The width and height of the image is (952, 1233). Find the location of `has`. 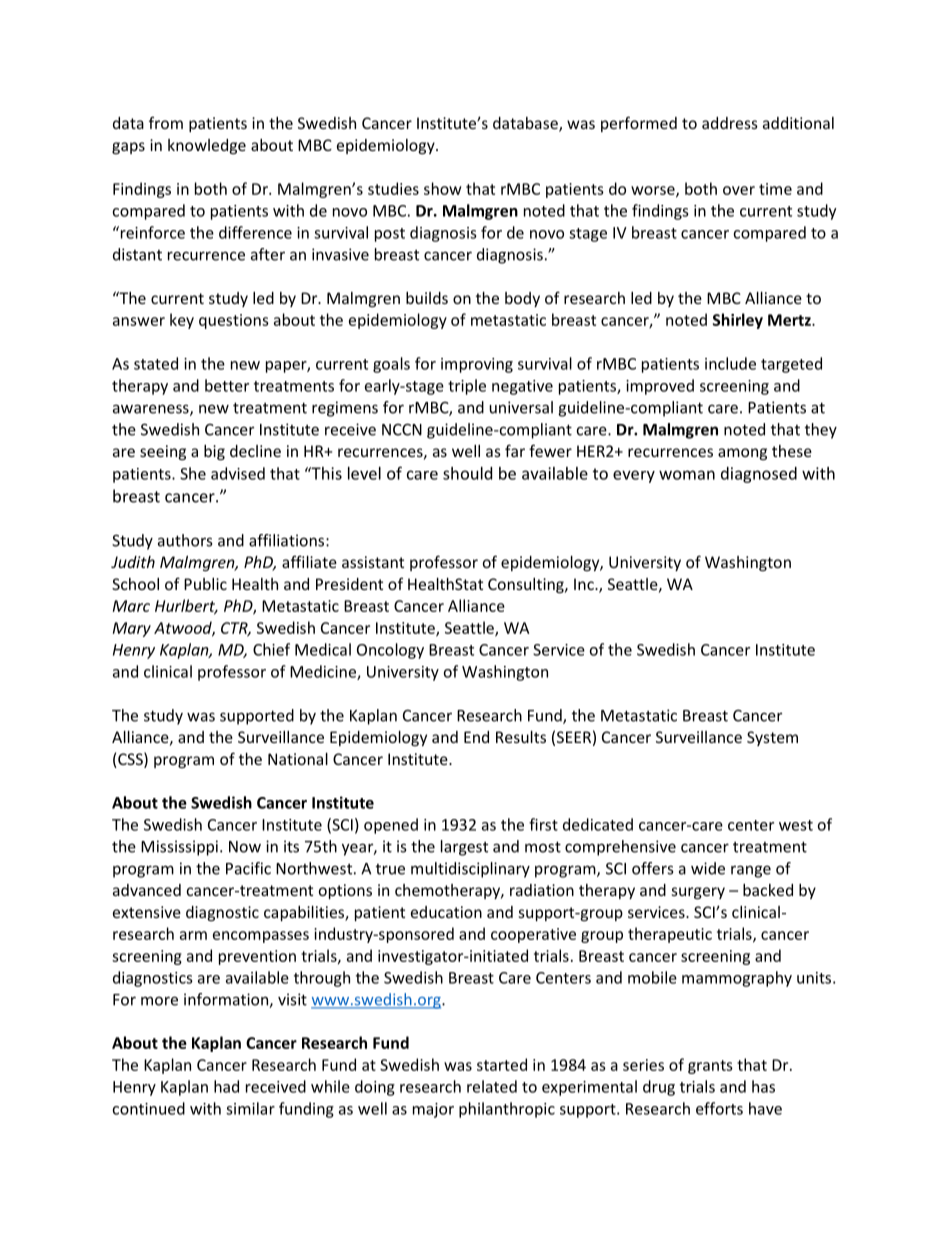

has is located at coordinates (763, 1086).
